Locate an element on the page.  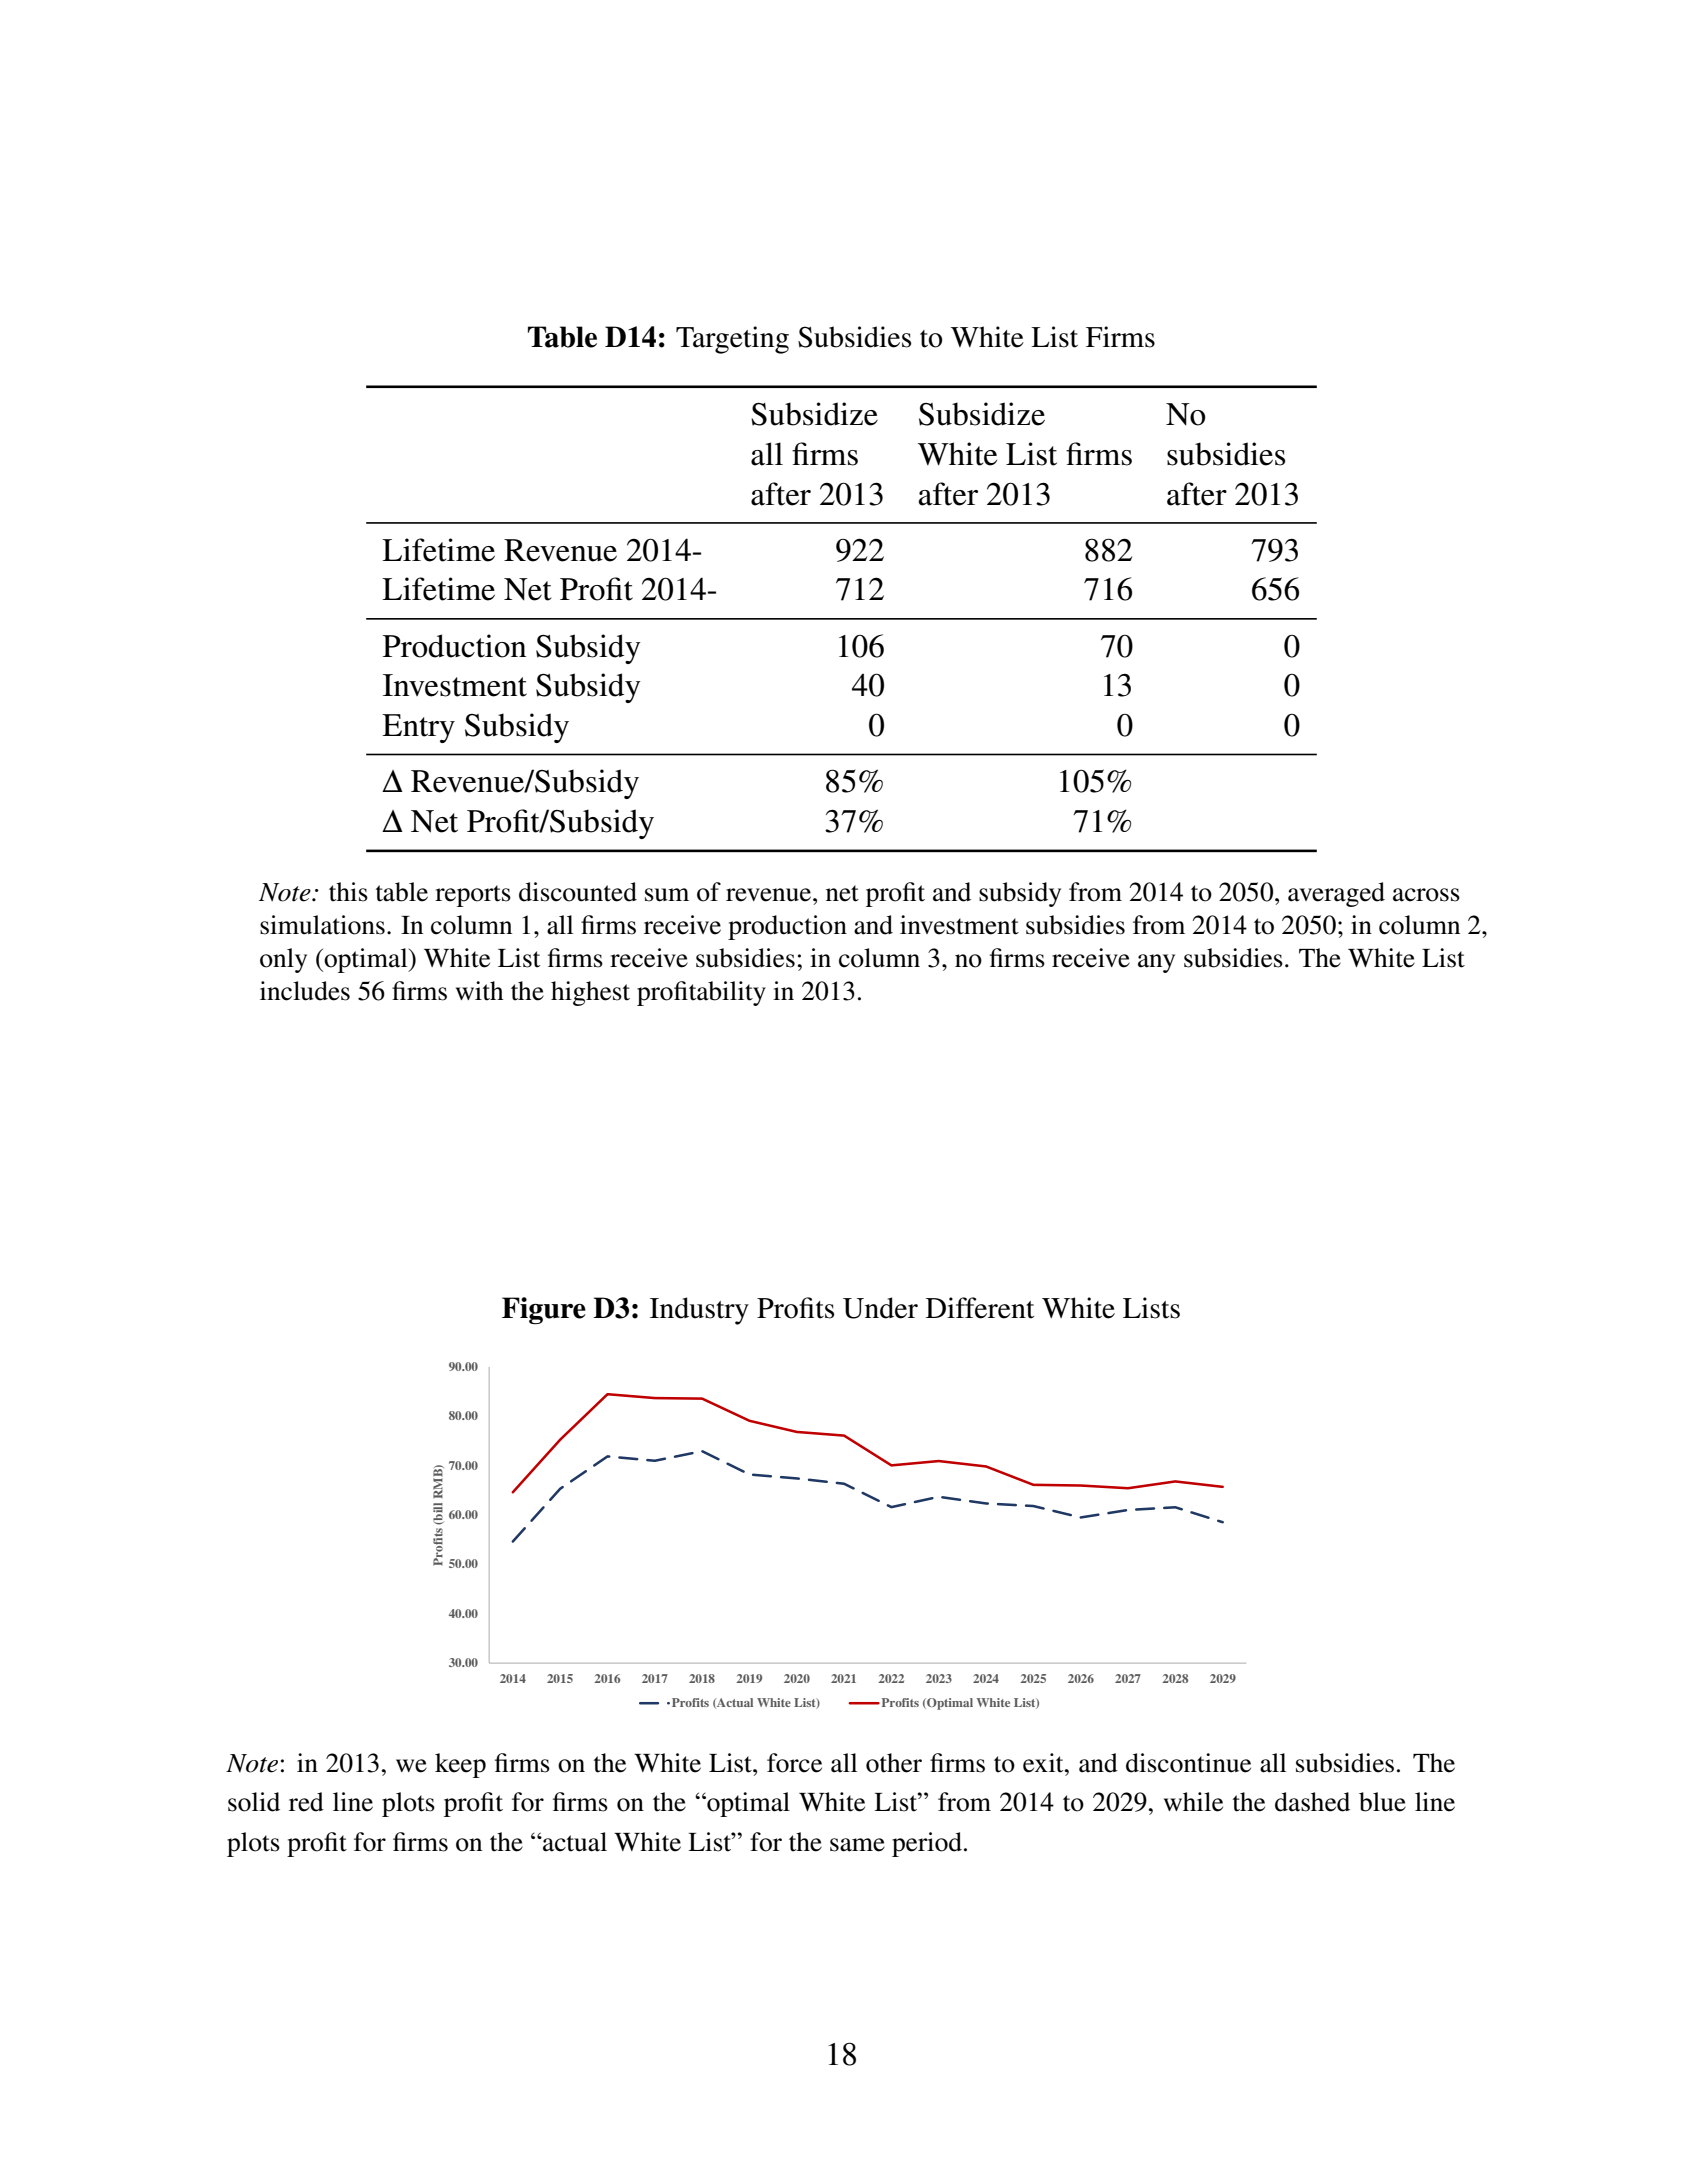
with is located at coordinates (479, 991).
